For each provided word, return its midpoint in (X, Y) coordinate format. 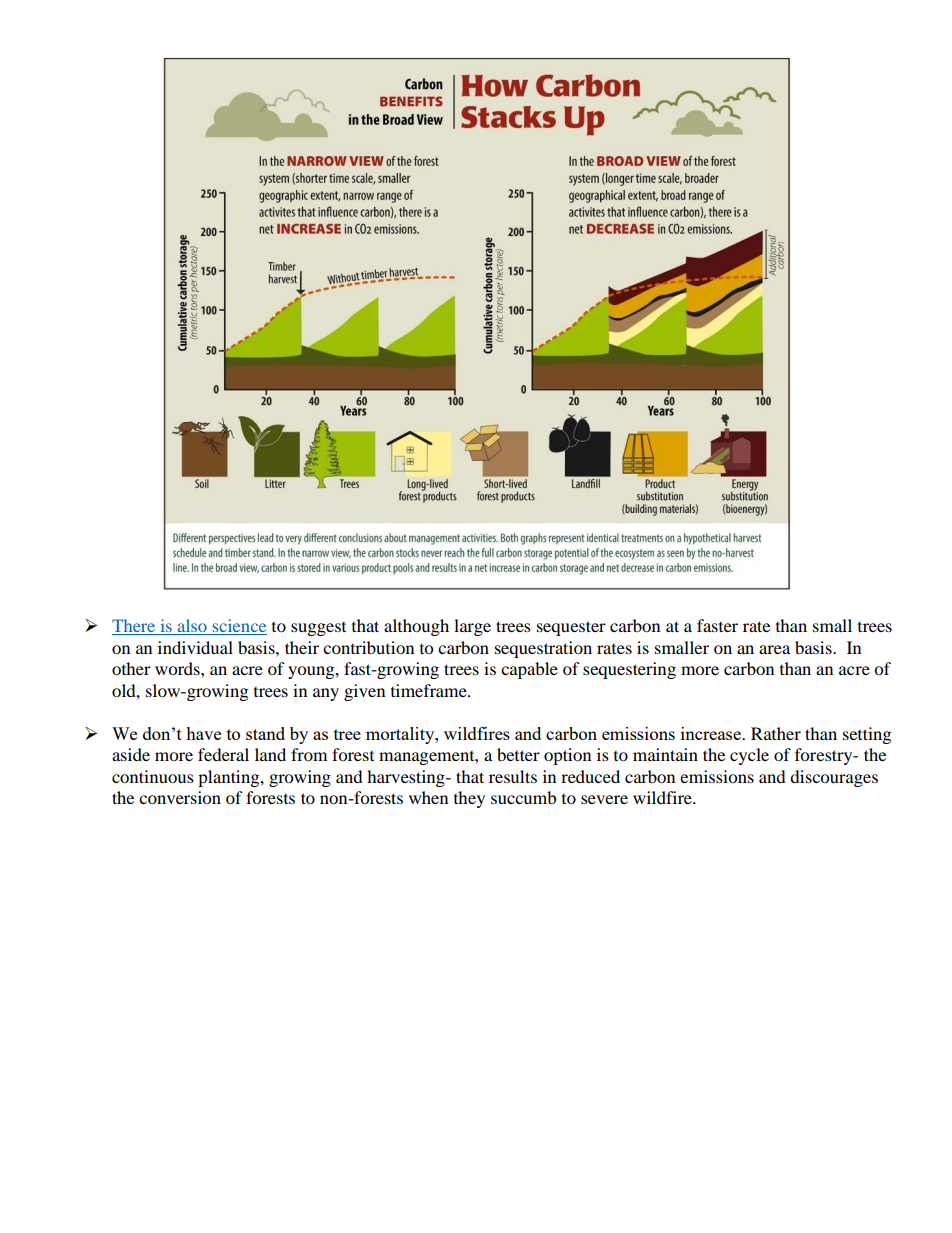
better (518, 754)
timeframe (430, 690)
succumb (523, 797)
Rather (776, 733)
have (203, 733)
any (326, 694)
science (238, 627)
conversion (180, 797)
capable (529, 670)
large (472, 627)
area (774, 649)
